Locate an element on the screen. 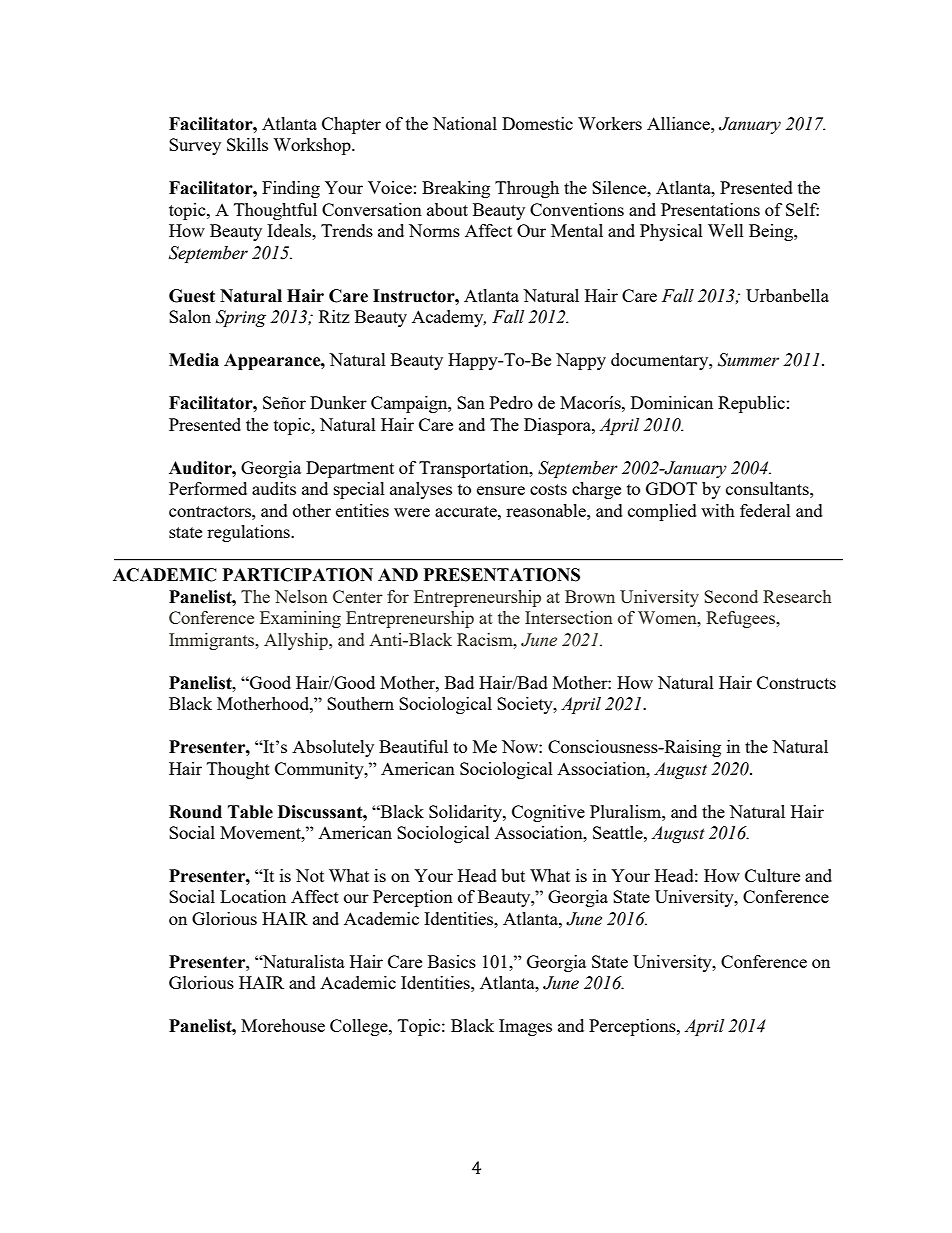 The width and height of the screenshot is (952, 1233). National is located at coordinates (465, 123).
